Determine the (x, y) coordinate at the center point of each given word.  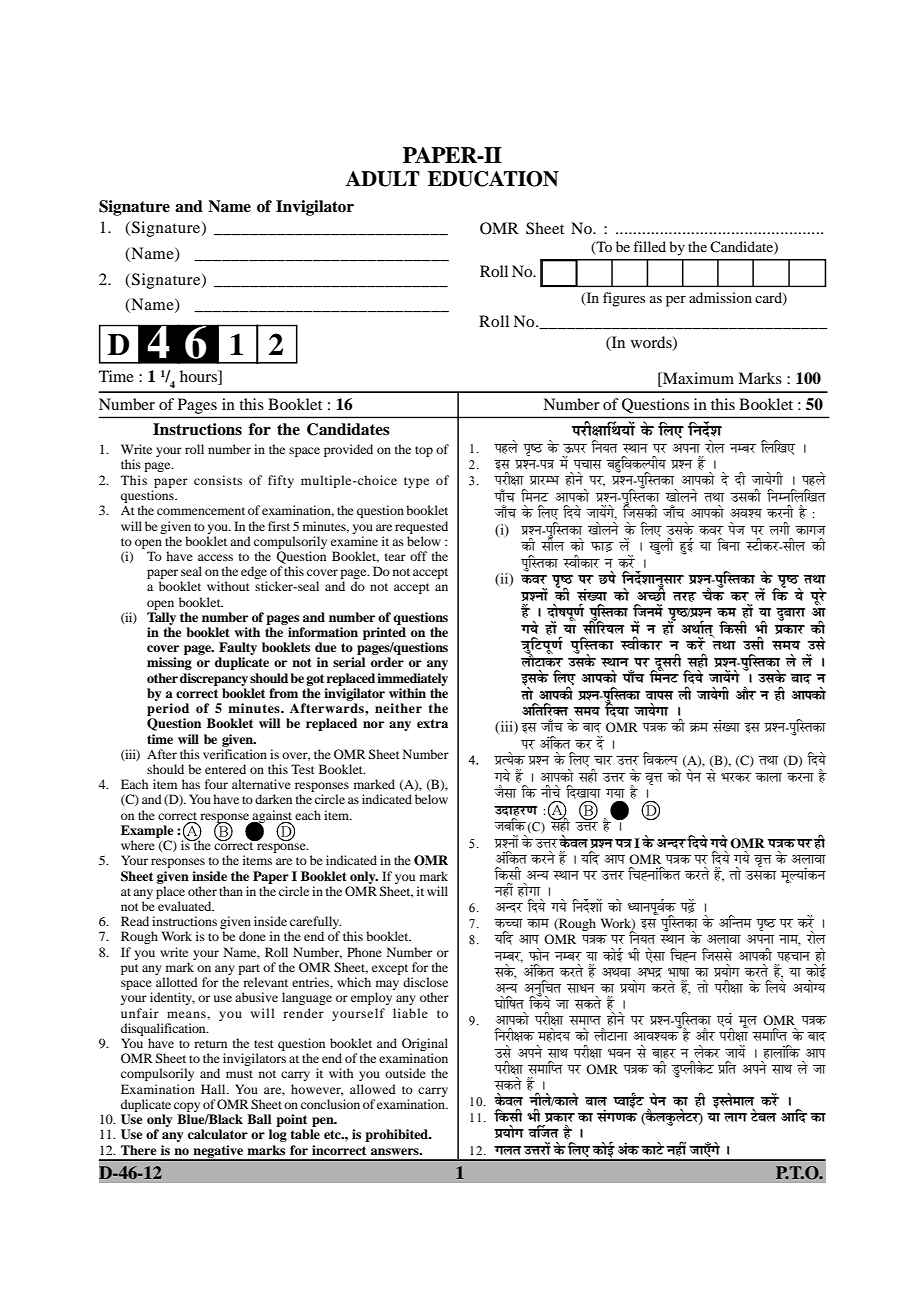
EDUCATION (493, 179)
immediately (412, 679)
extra (432, 723)
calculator (218, 1134)
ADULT (382, 179)
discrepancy (214, 679)
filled (649, 246)
